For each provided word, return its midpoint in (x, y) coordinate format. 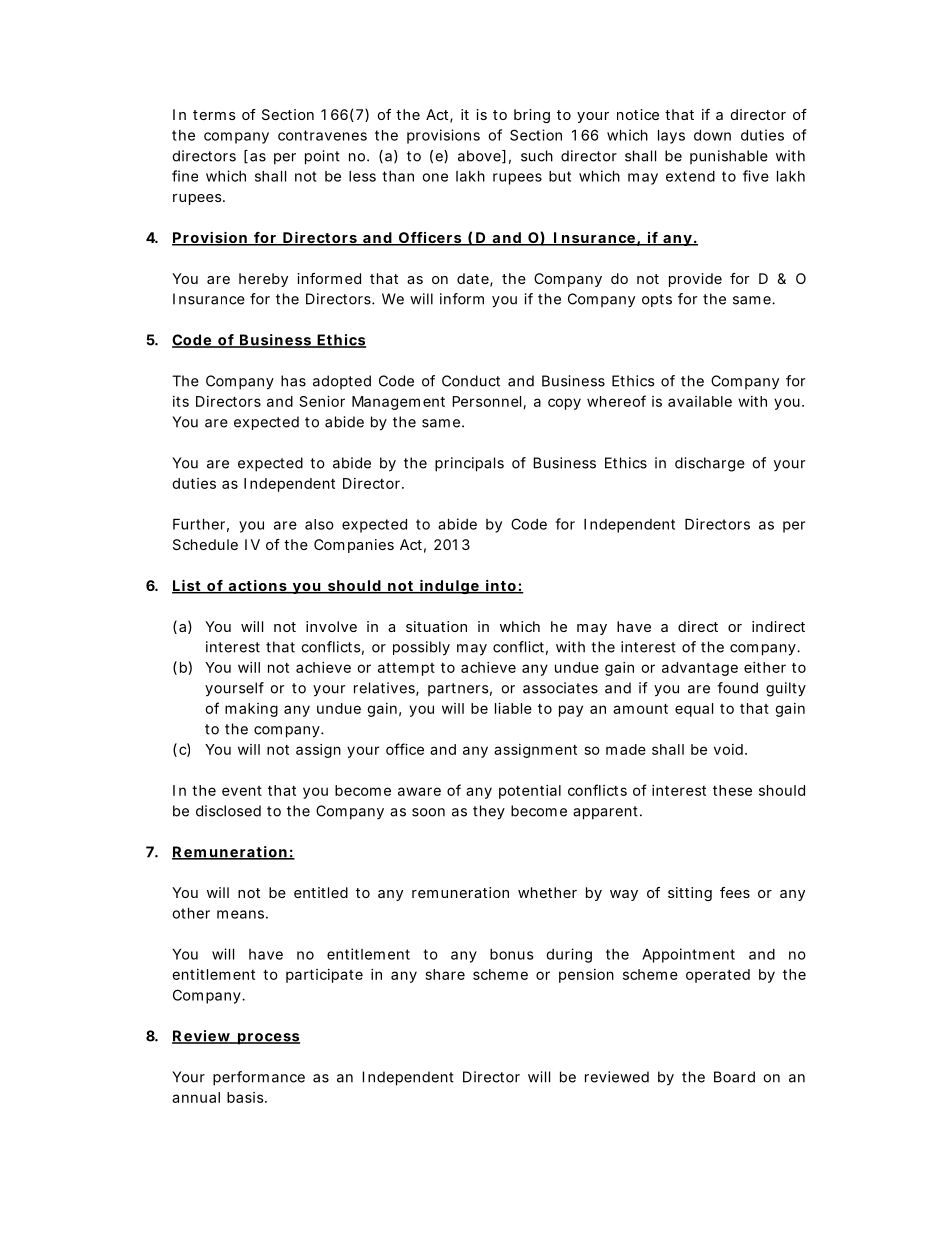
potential (530, 792)
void (728, 749)
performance (259, 1078)
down (712, 135)
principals (469, 464)
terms (214, 115)
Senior (322, 401)
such (537, 156)
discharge (710, 464)
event (242, 791)
